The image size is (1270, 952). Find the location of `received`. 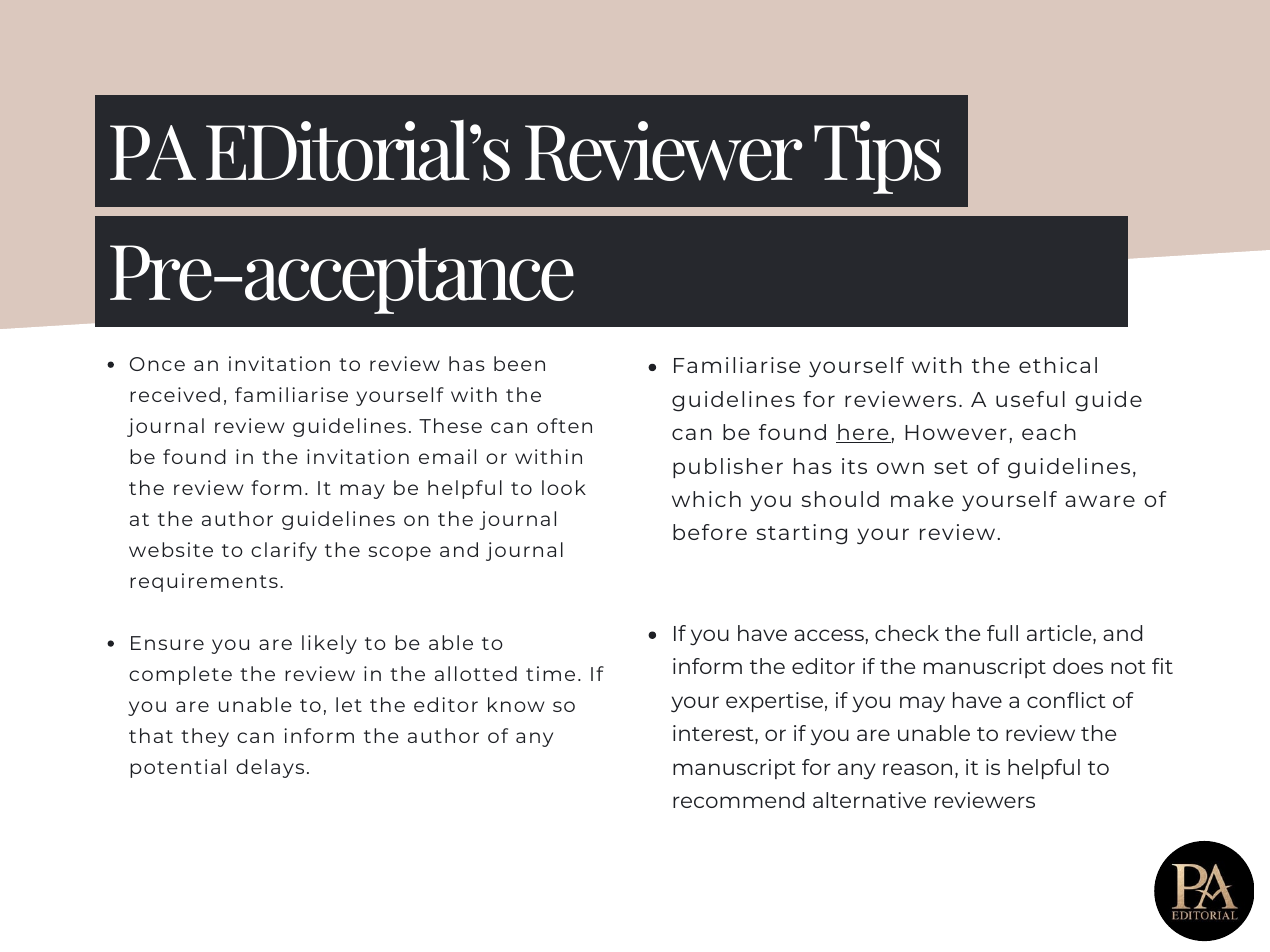

received is located at coordinates (175, 394).
